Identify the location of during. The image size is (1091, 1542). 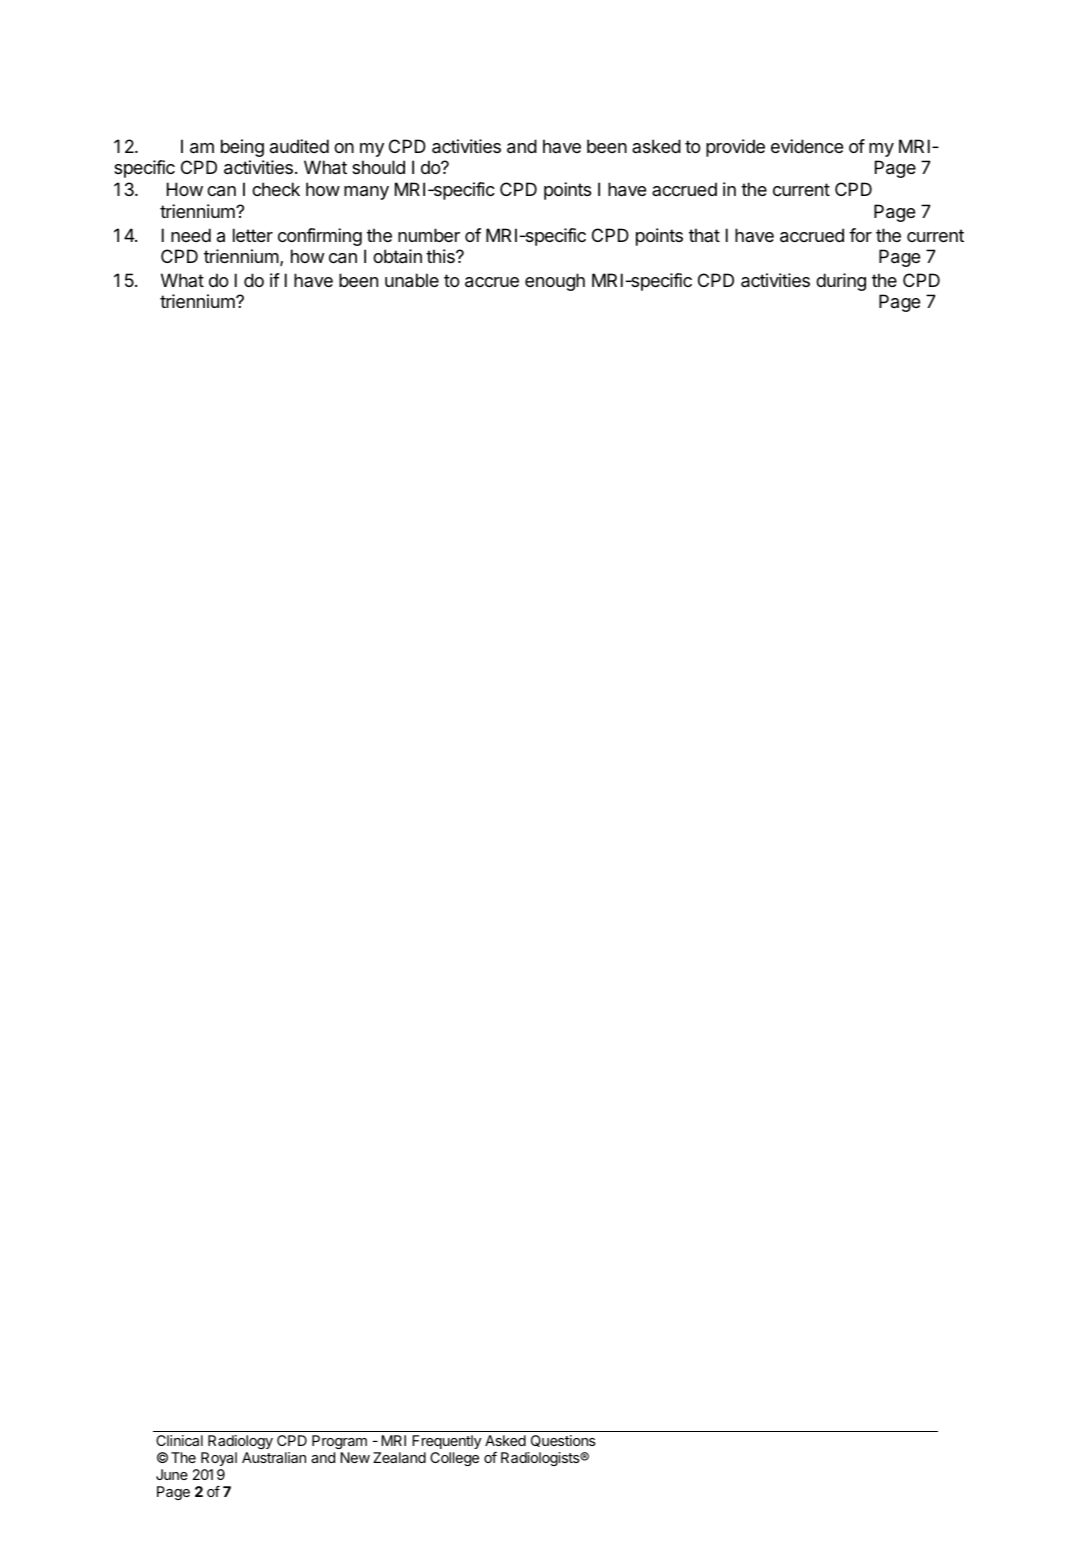
(841, 282).
